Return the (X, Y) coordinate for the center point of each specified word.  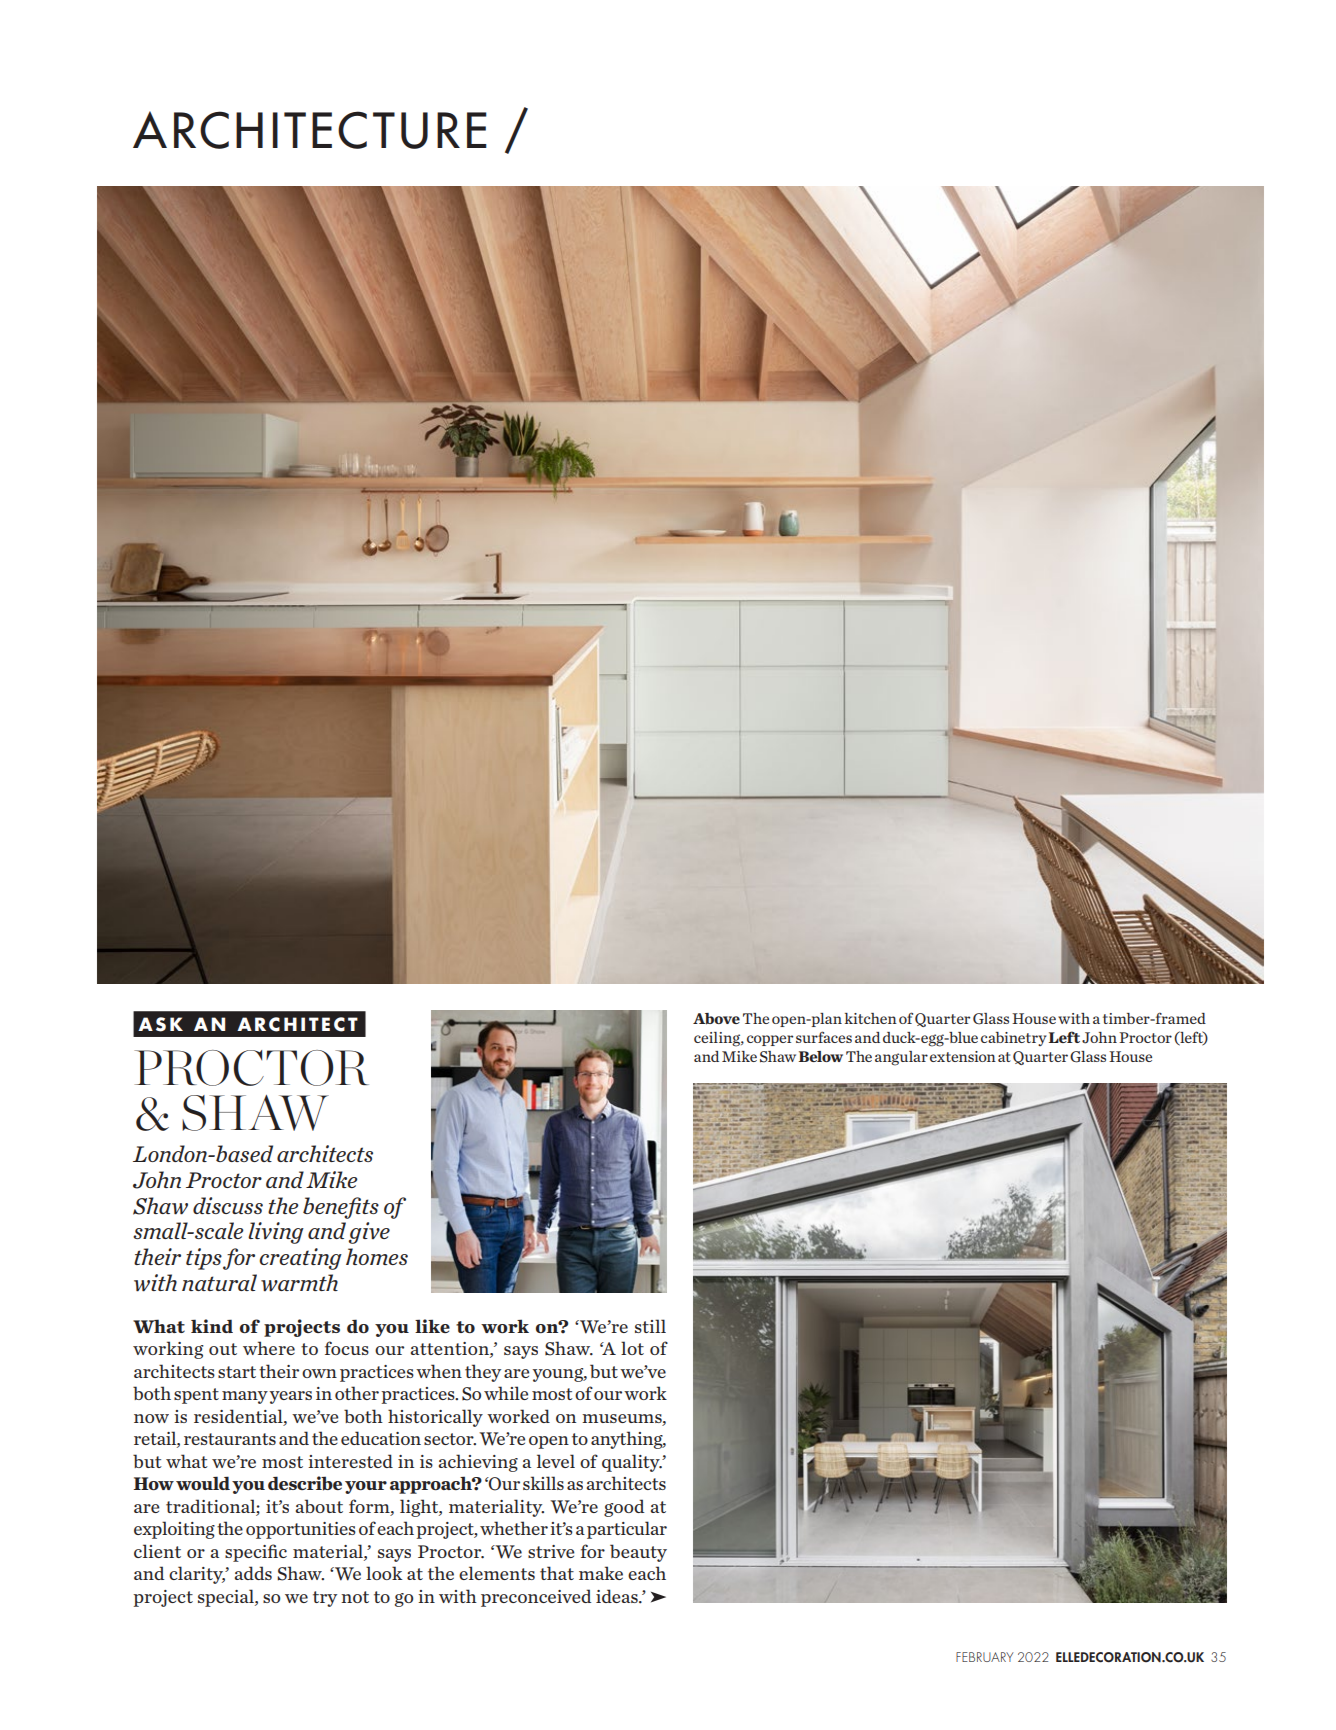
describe (305, 1483)
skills (543, 1483)
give (369, 1233)
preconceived (536, 1598)
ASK (160, 1024)
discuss (228, 1205)
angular (901, 1058)
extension (963, 1056)
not (355, 1597)
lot (632, 1348)
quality (632, 1463)
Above (716, 1019)
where (269, 1348)
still (650, 1326)
